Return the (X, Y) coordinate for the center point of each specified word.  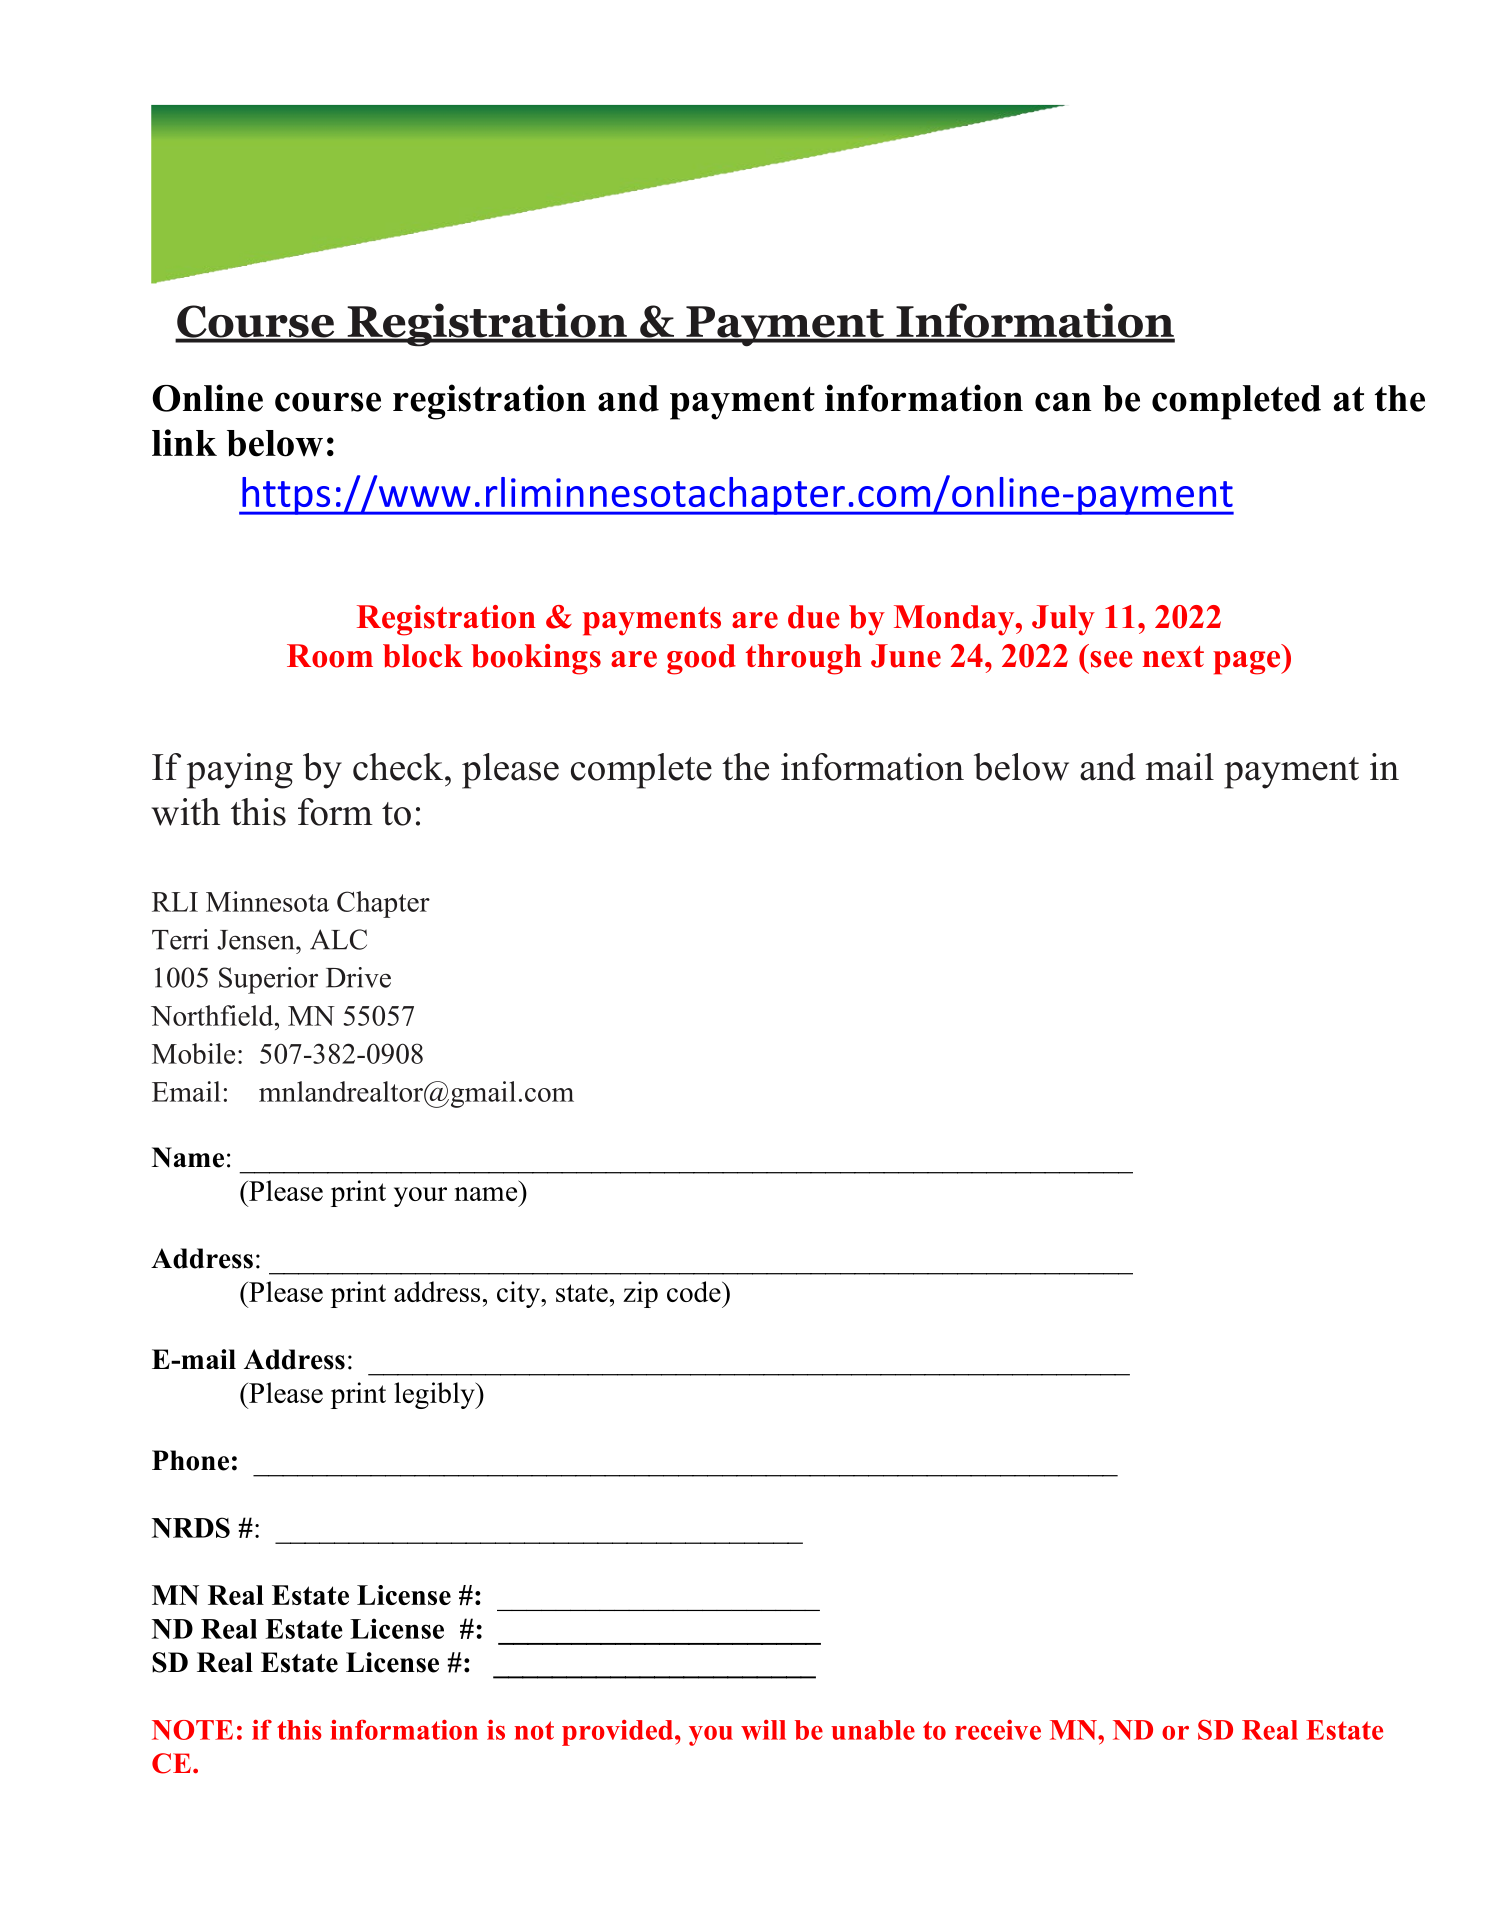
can (1063, 402)
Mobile (193, 1053)
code (695, 1291)
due (814, 617)
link (184, 442)
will (763, 1730)
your (420, 1197)
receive (998, 1730)
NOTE (192, 1730)
